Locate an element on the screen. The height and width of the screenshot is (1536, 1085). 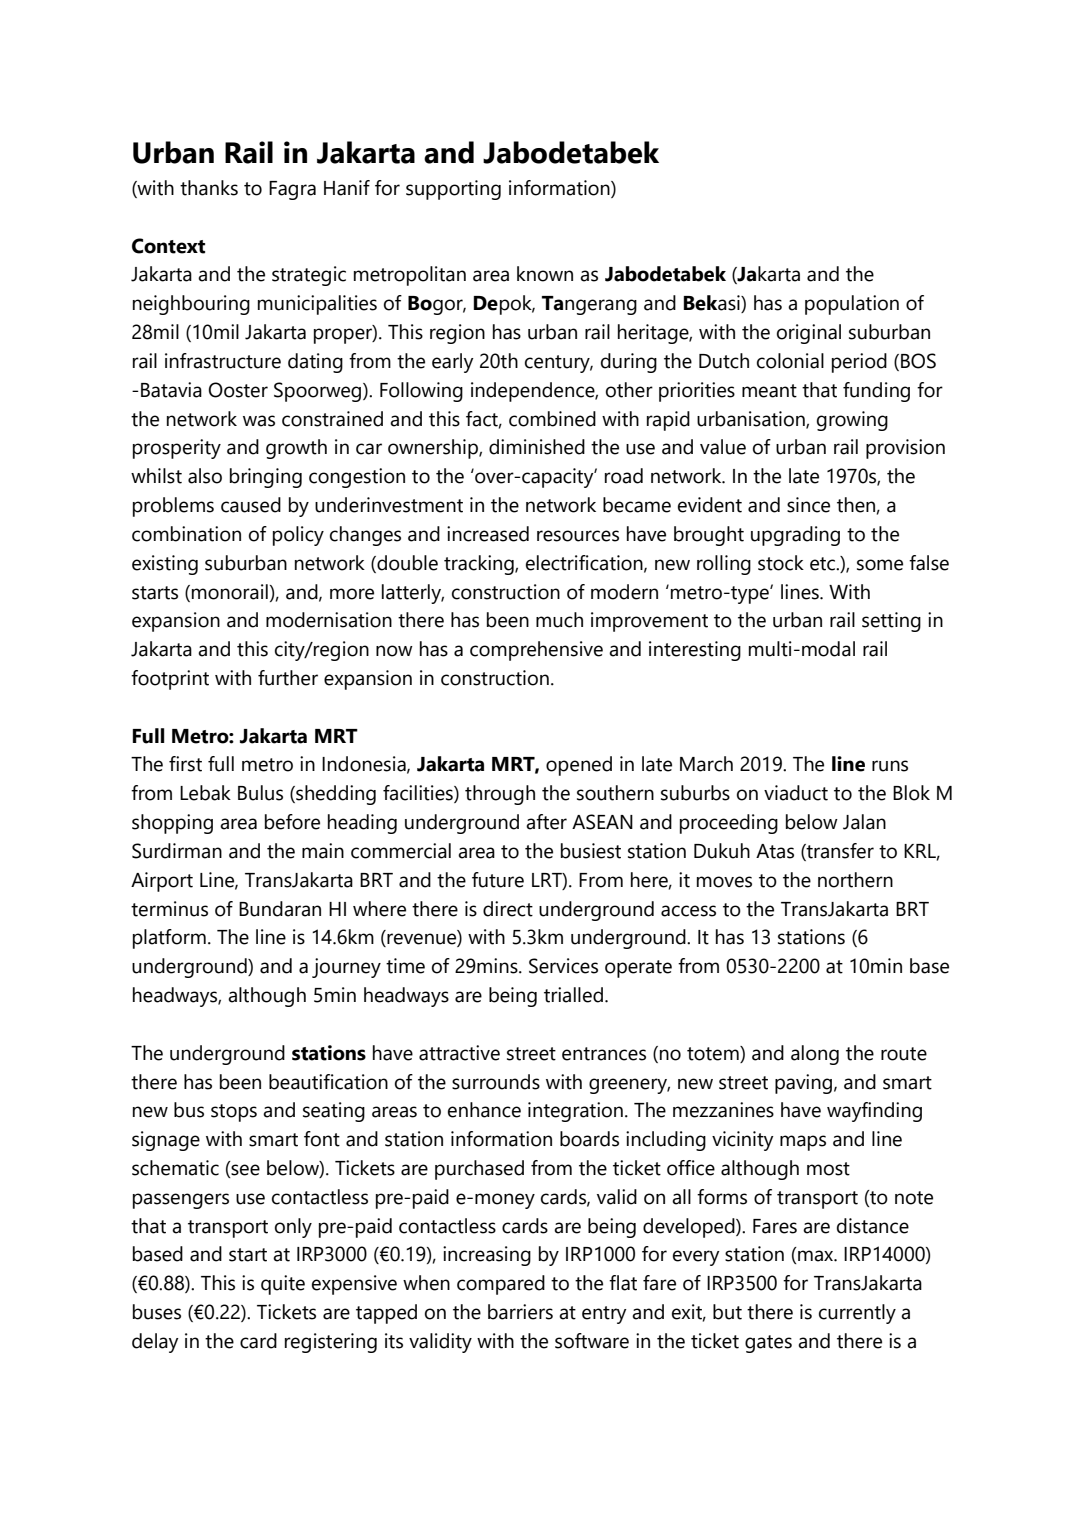
opened is located at coordinates (579, 766).
